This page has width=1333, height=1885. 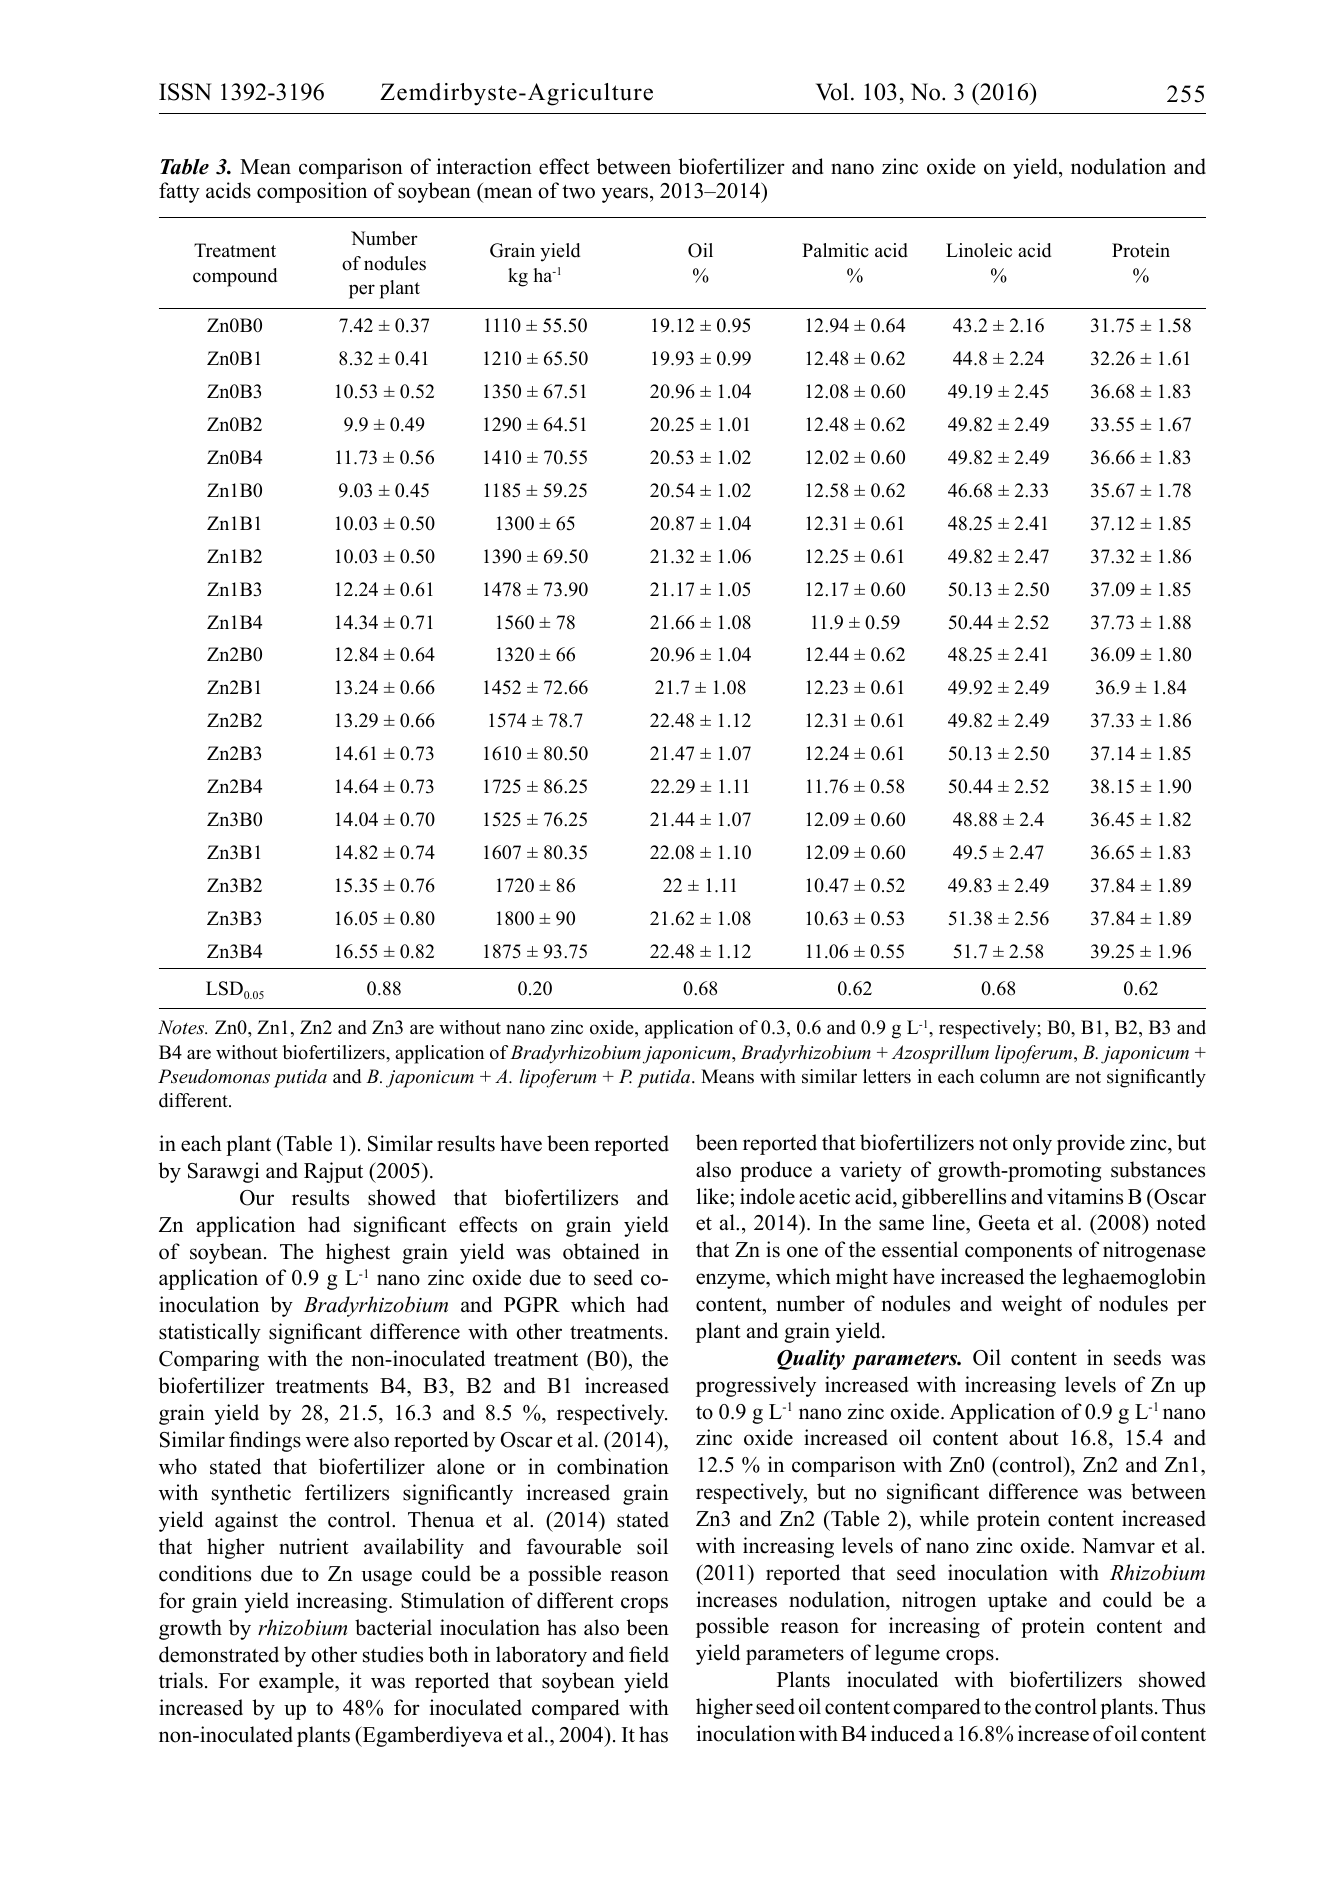 What do you see at coordinates (312, 192) in the page?
I see `composition` at bounding box center [312, 192].
